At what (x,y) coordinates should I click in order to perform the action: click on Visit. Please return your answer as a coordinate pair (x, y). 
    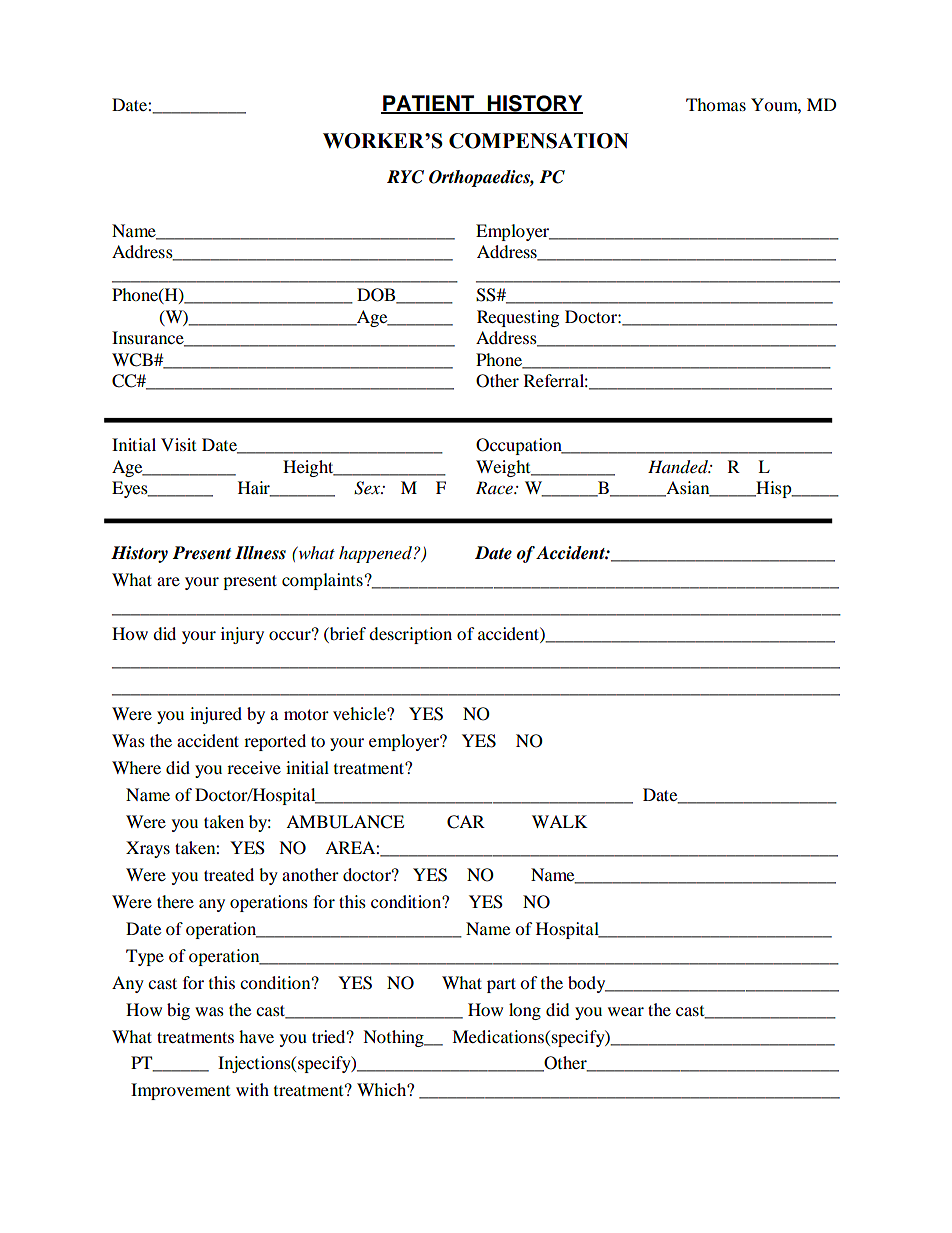
    Looking at the image, I should click on (178, 444).
